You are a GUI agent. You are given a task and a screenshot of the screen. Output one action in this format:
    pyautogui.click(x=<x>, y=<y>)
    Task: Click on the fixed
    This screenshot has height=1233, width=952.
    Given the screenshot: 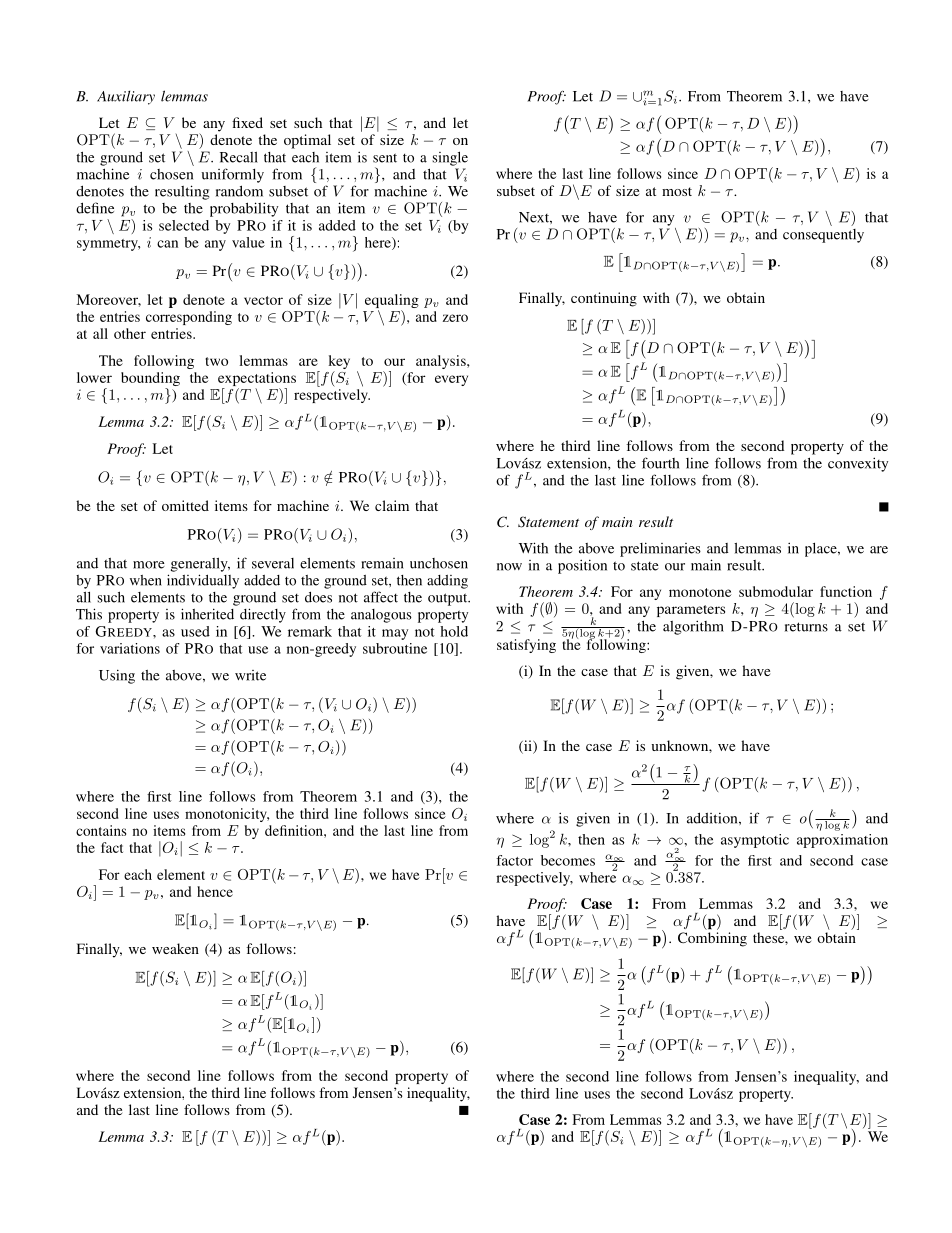 What is the action you would take?
    pyautogui.click(x=247, y=122)
